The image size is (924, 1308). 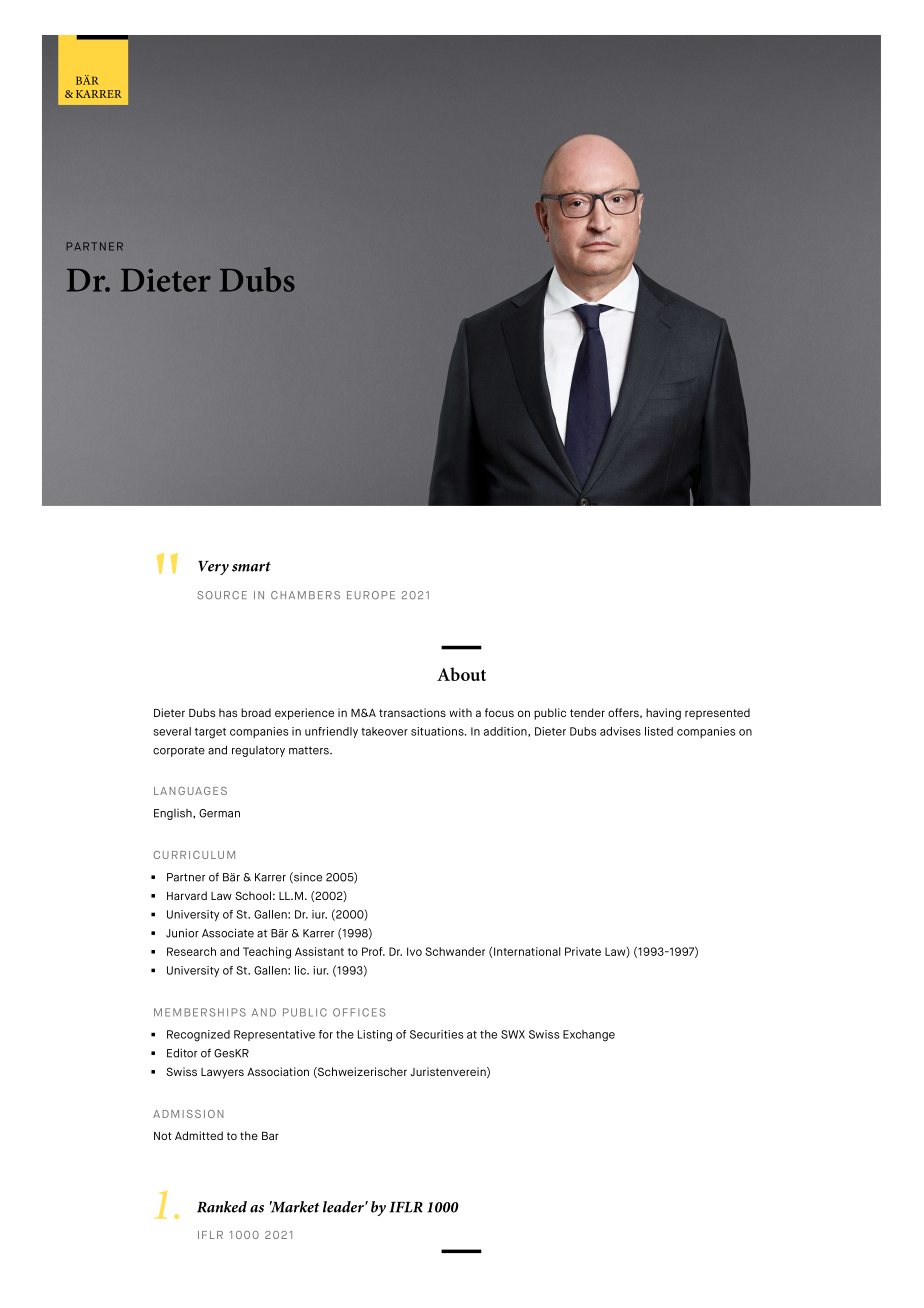 What do you see at coordinates (198, 1036) in the document?
I see `Recognized` at bounding box center [198, 1036].
